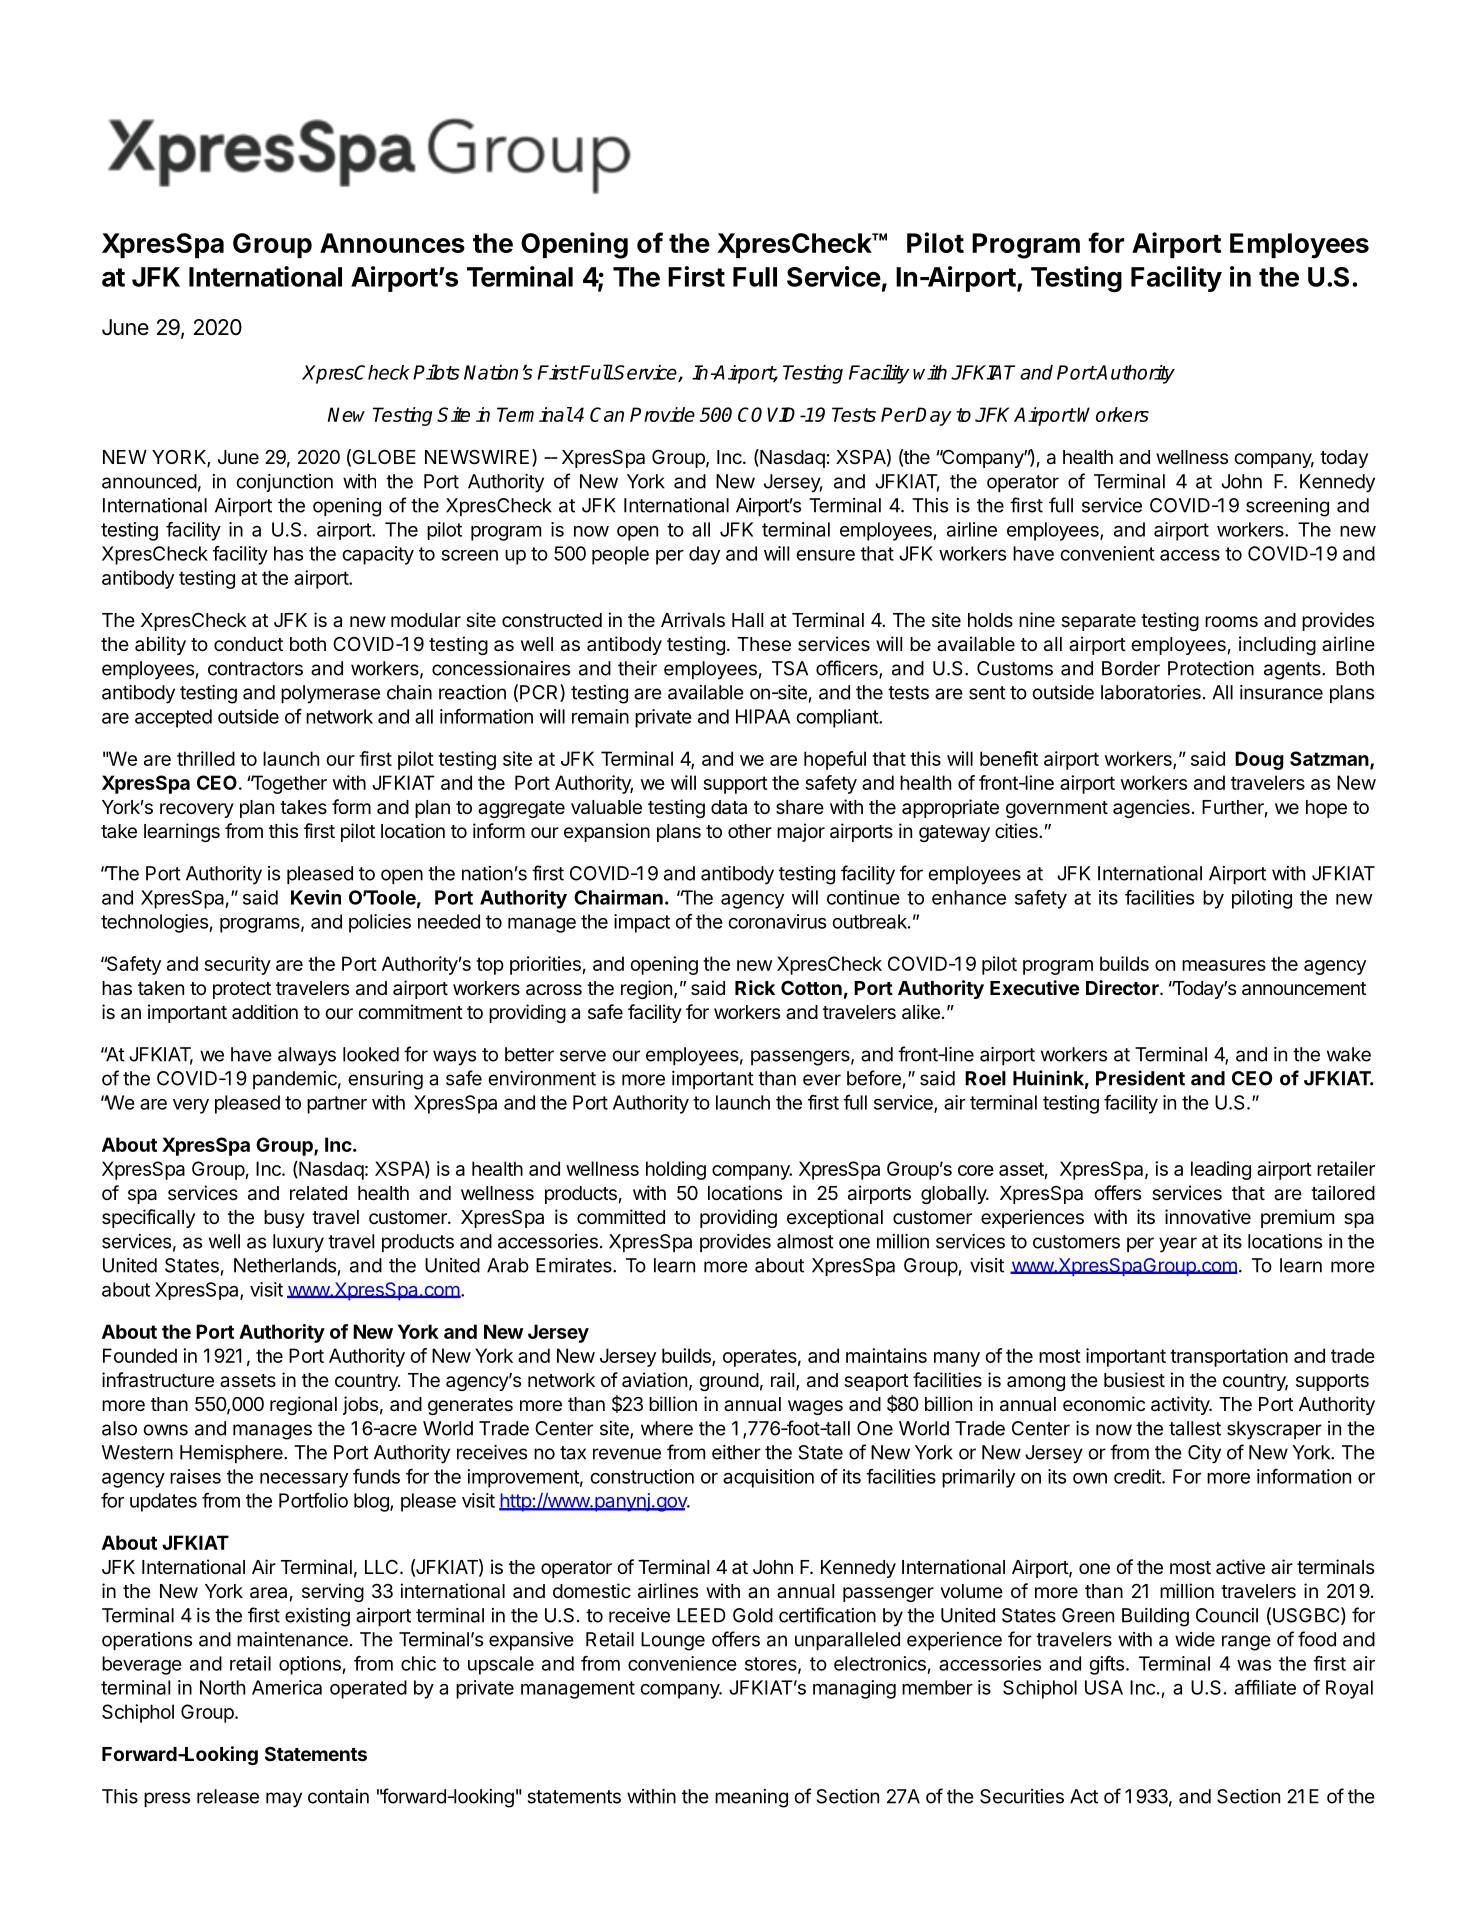 Image resolution: width=1476 pixels, height=1911 pixels. What do you see at coordinates (284, 1800) in the screenshot?
I see `may` at bounding box center [284, 1800].
